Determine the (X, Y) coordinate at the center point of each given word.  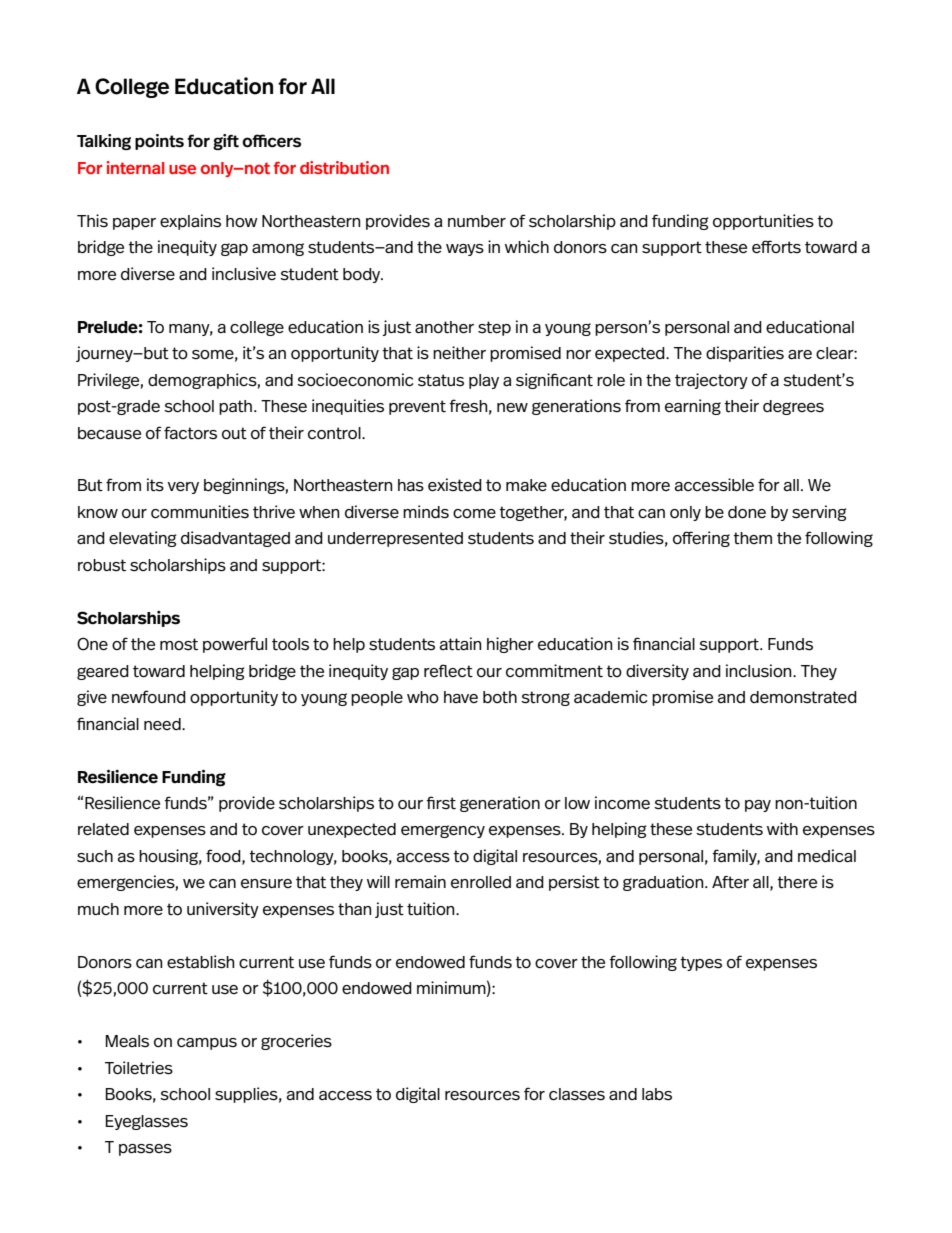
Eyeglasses (147, 1122)
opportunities (763, 222)
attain (461, 644)
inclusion (760, 670)
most (179, 644)
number (477, 221)
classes (577, 1094)
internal (135, 167)
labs (657, 1094)
